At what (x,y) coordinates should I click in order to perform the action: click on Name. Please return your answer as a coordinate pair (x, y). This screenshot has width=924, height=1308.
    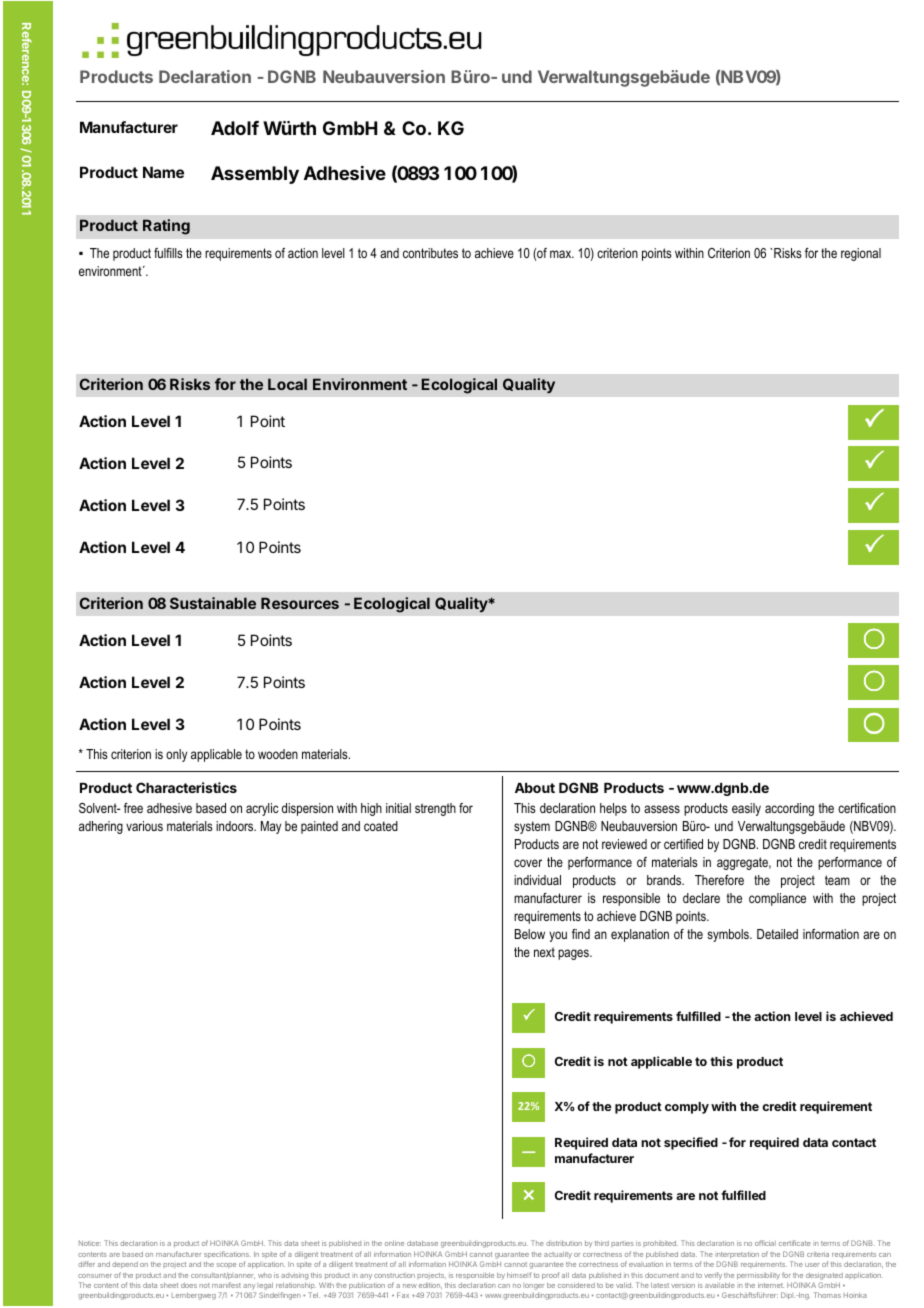
    Looking at the image, I should click on (163, 172).
